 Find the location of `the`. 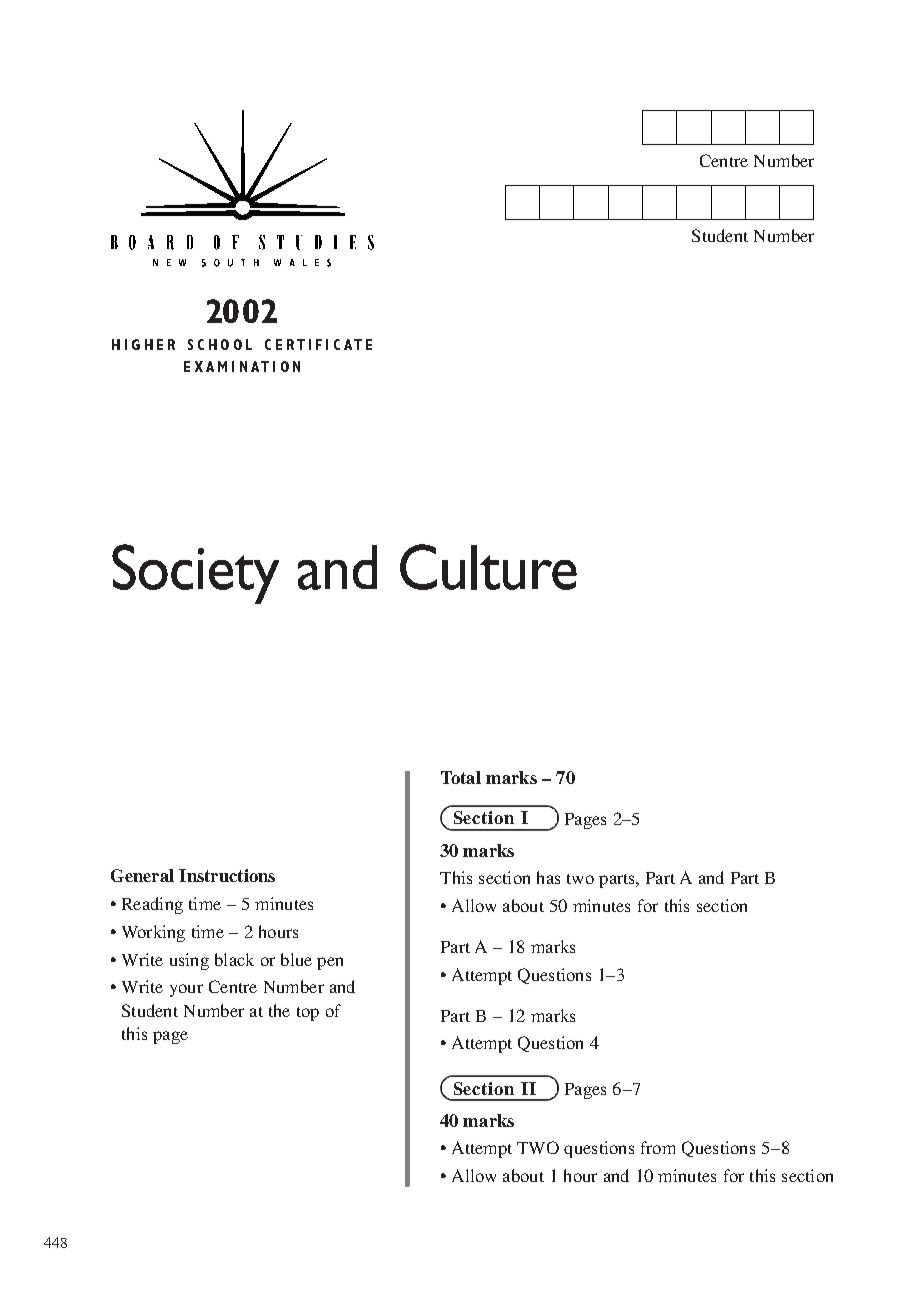

the is located at coordinates (279, 1010).
